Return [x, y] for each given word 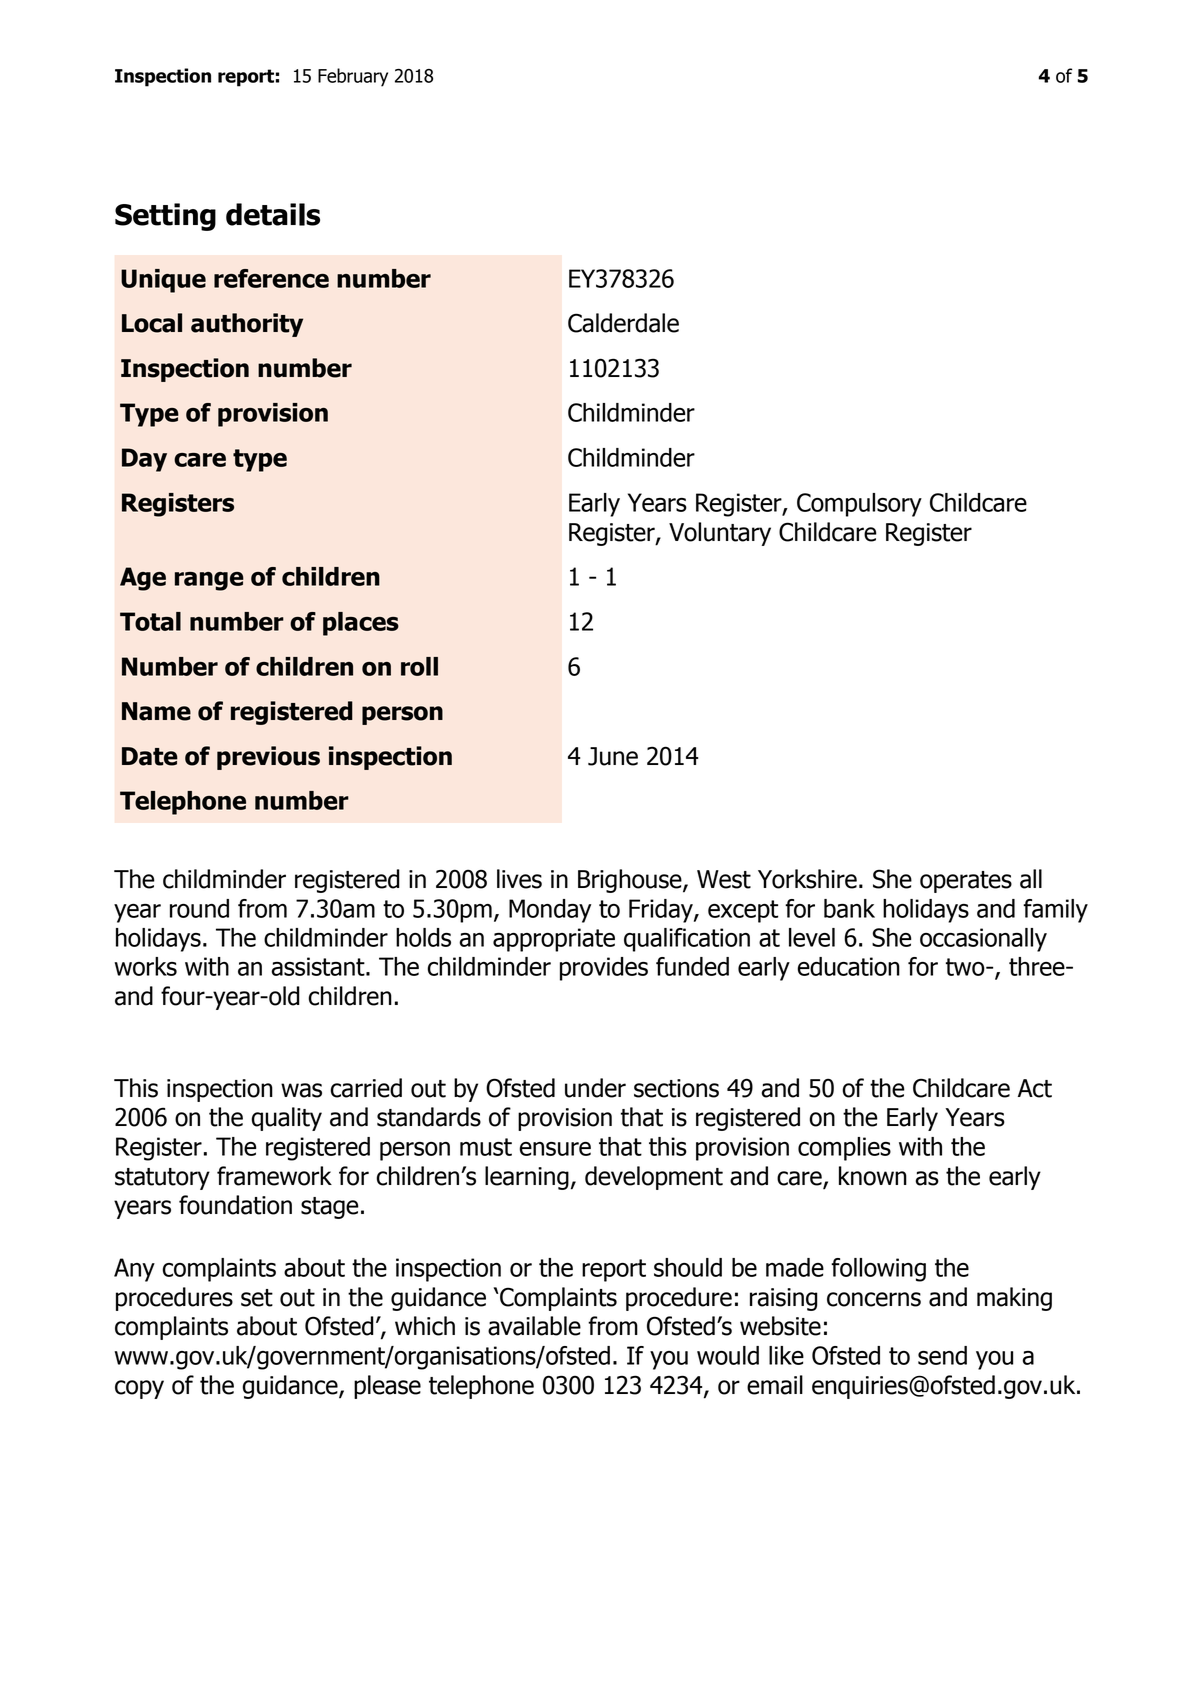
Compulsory [859, 505]
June [613, 756]
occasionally [983, 940]
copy [139, 1389]
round [199, 908]
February [353, 77]
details [273, 214]
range [209, 581]
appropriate [554, 940]
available [534, 1326]
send [942, 1355]
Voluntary [720, 534]
